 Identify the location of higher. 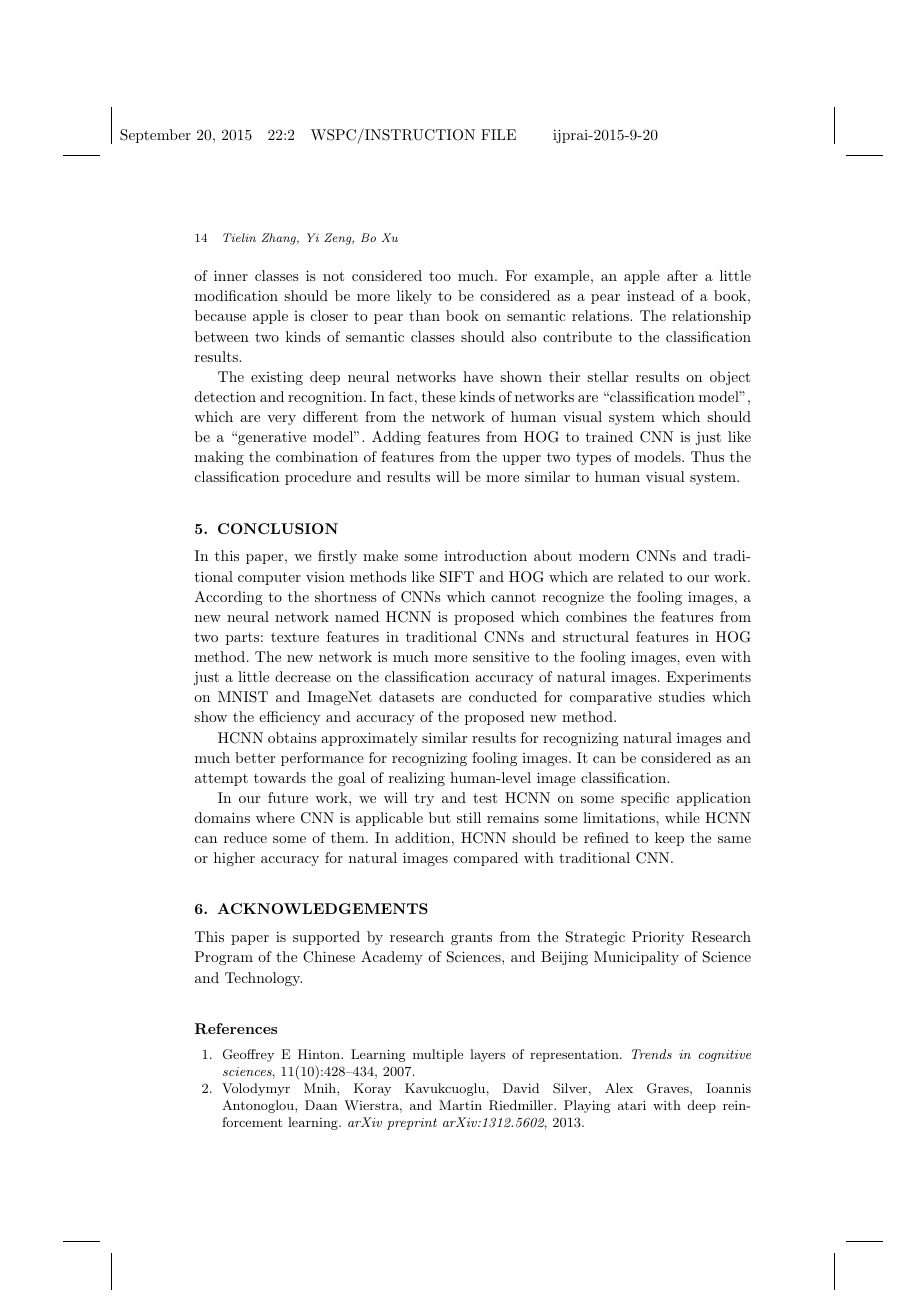
(234, 859).
